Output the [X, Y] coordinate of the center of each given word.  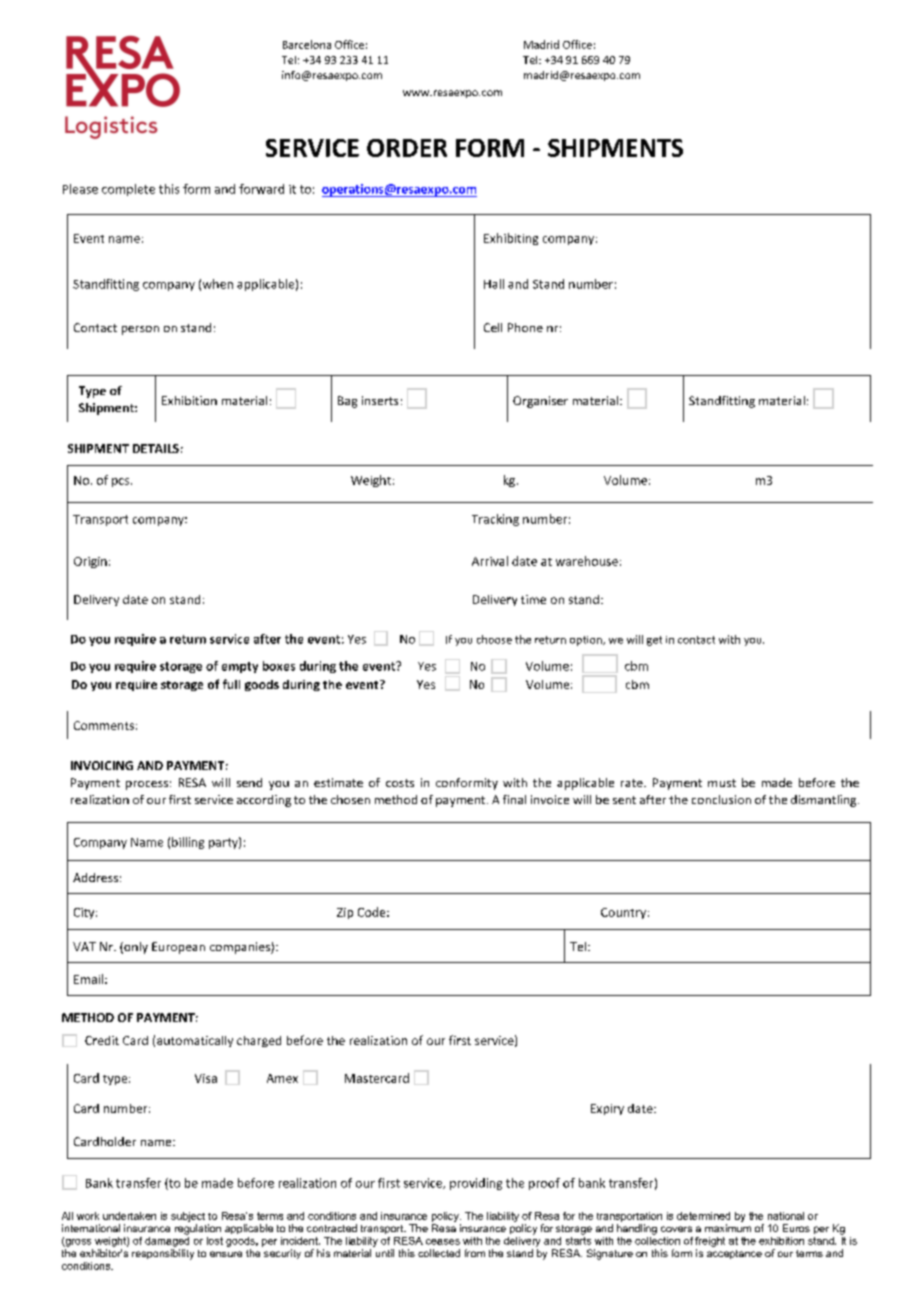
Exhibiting [511, 239]
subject [188, 1217]
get [654, 641]
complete [128, 190]
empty [240, 667]
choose [494, 639]
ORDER [407, 148]
